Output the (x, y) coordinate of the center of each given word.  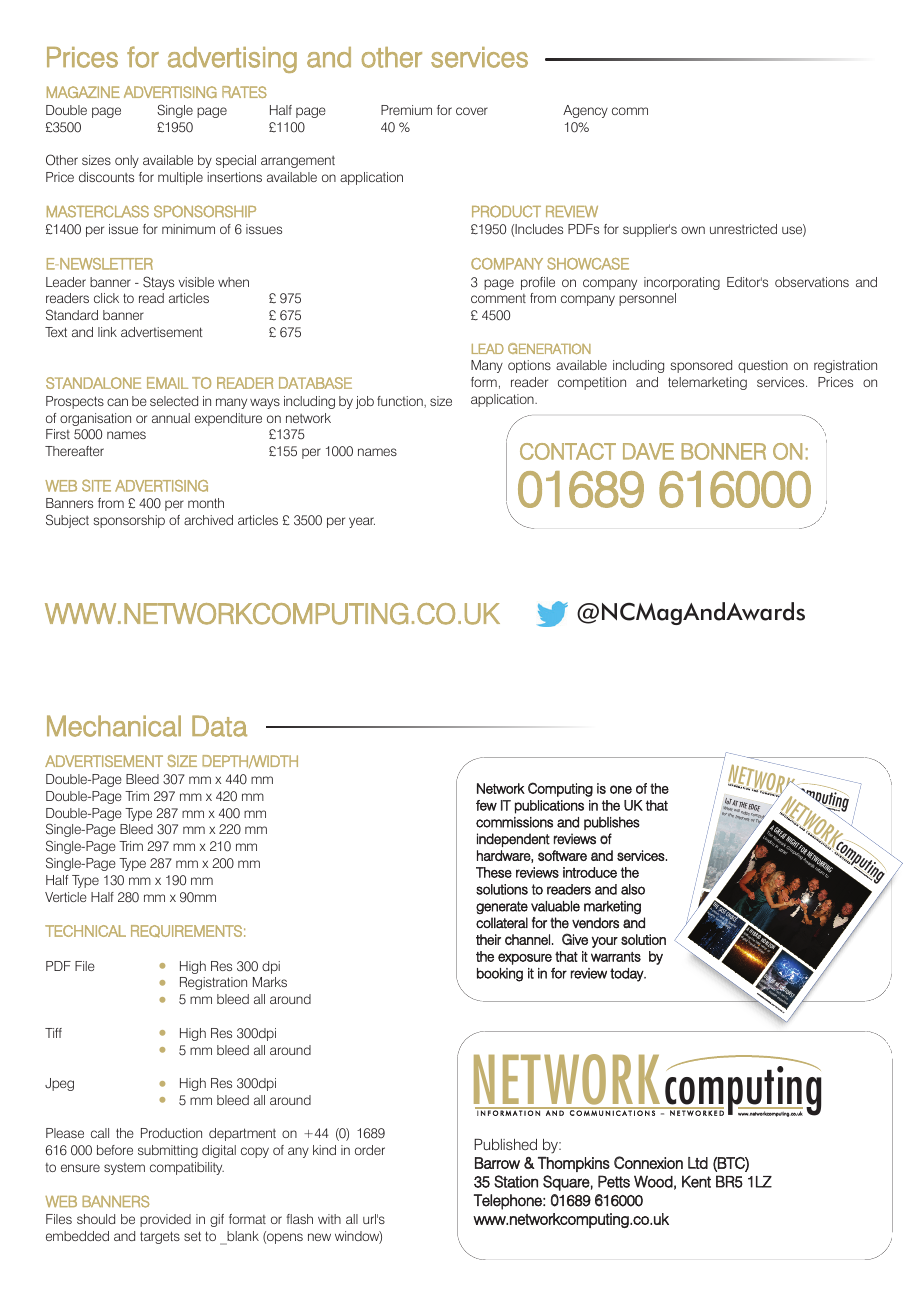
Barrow (497, 1163)
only (127, 161)
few (486, 805)
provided (165, 1220)
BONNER (723, 451)
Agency (585, 111)
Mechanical (114, 726)
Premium (406, 110)
